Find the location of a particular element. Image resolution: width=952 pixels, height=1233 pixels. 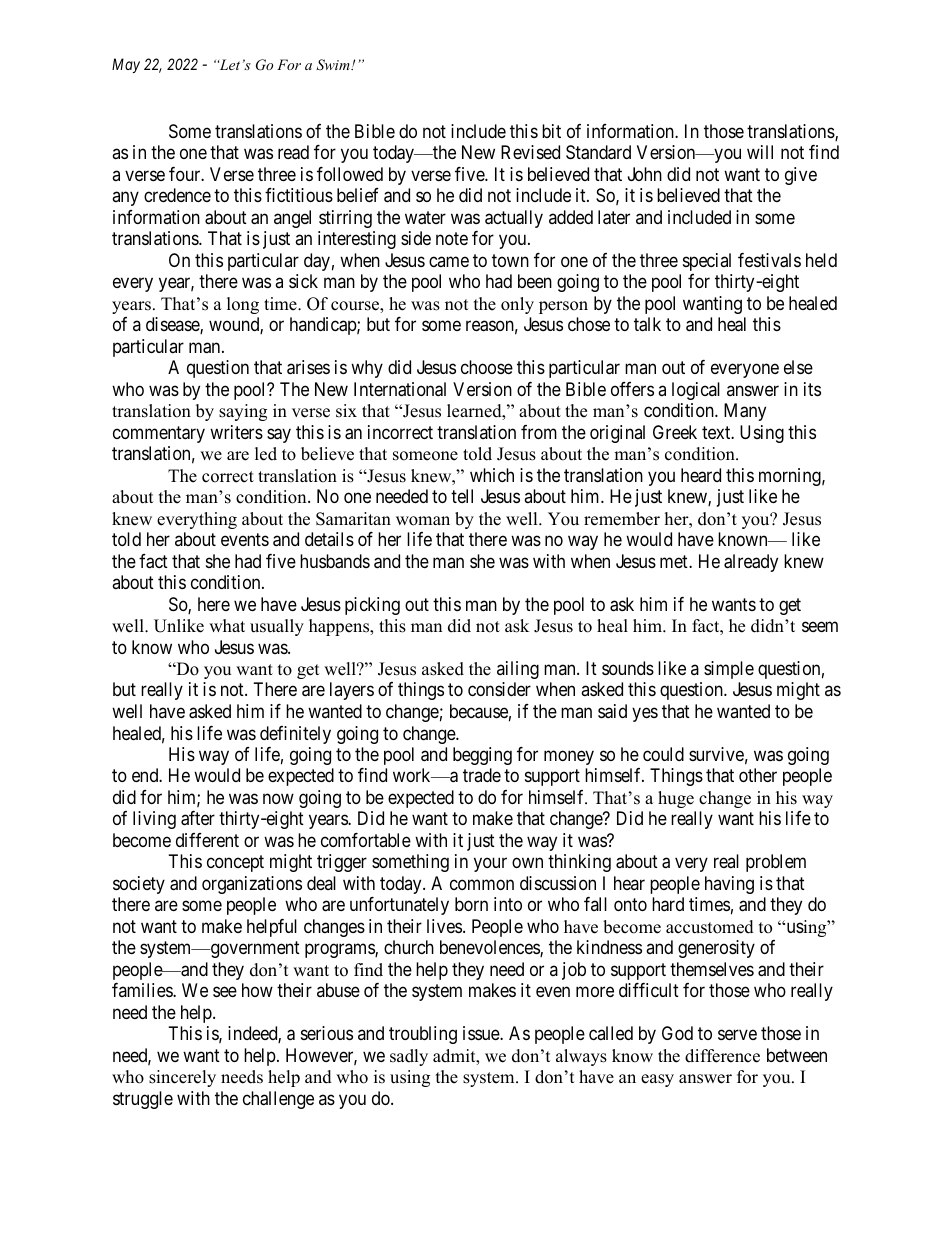

issue is located at coordinates (482, 1033).
